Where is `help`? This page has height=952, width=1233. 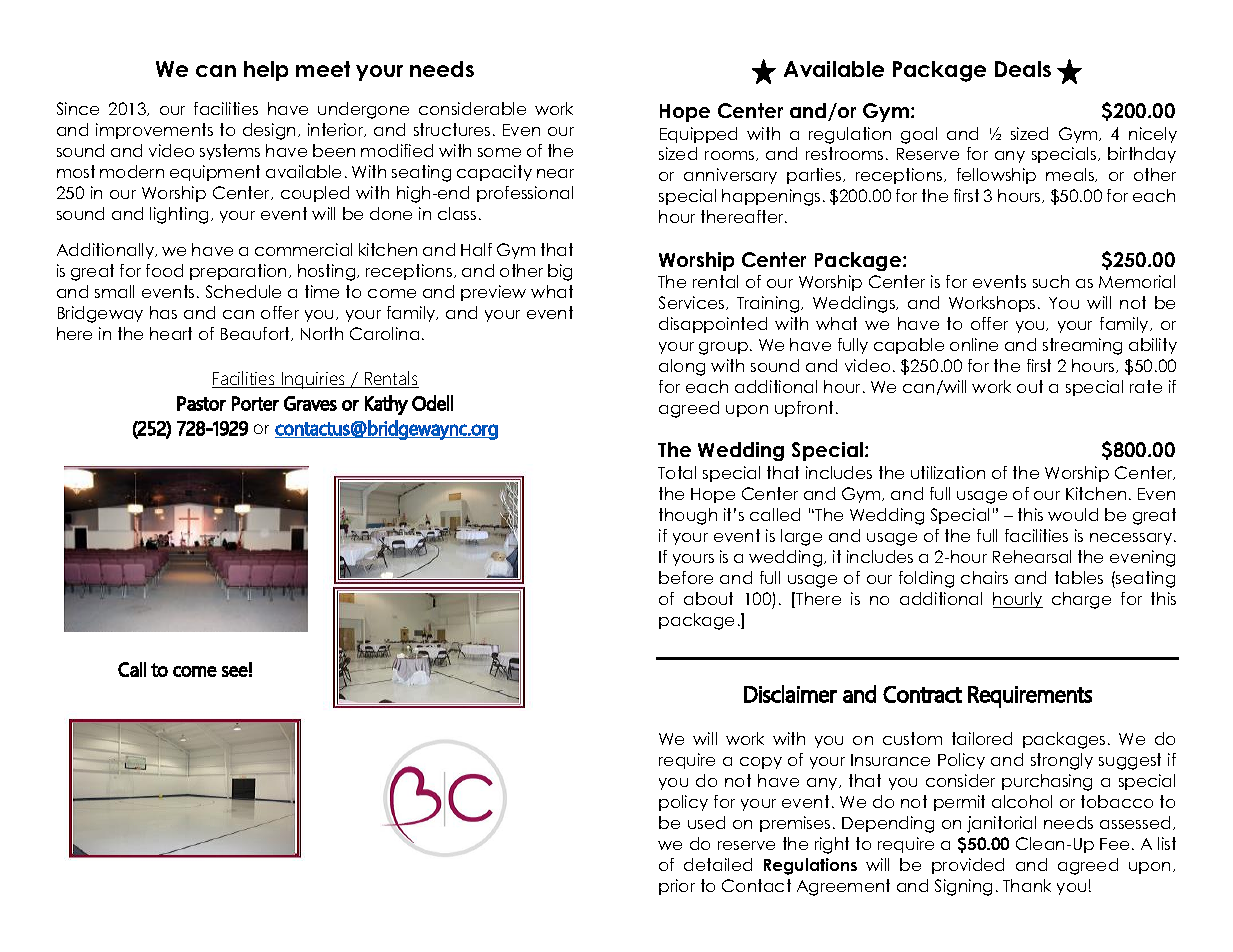
help is located at coordinates (266, 71).
